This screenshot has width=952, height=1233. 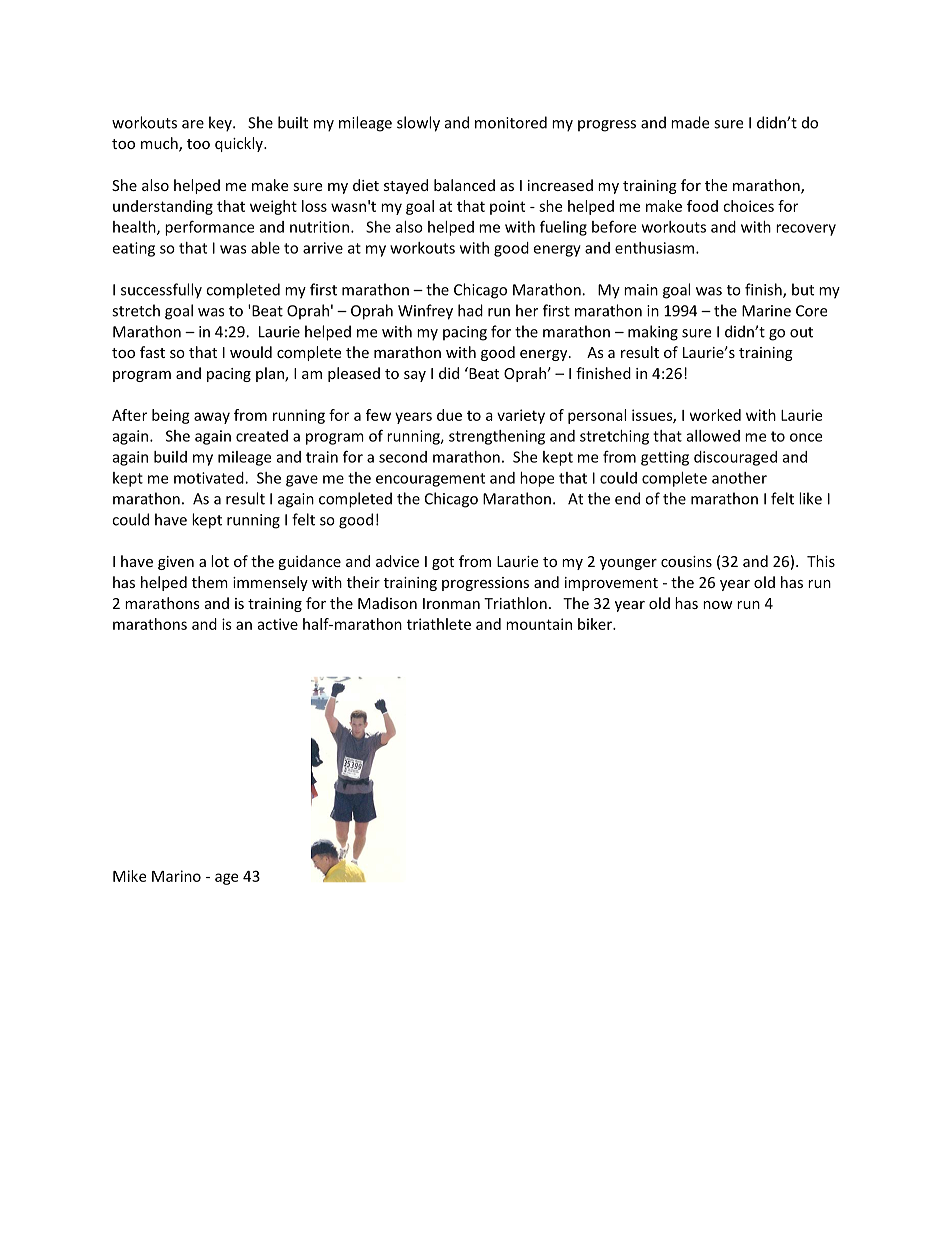 I want to click on now, so click(x=718, y=605).
